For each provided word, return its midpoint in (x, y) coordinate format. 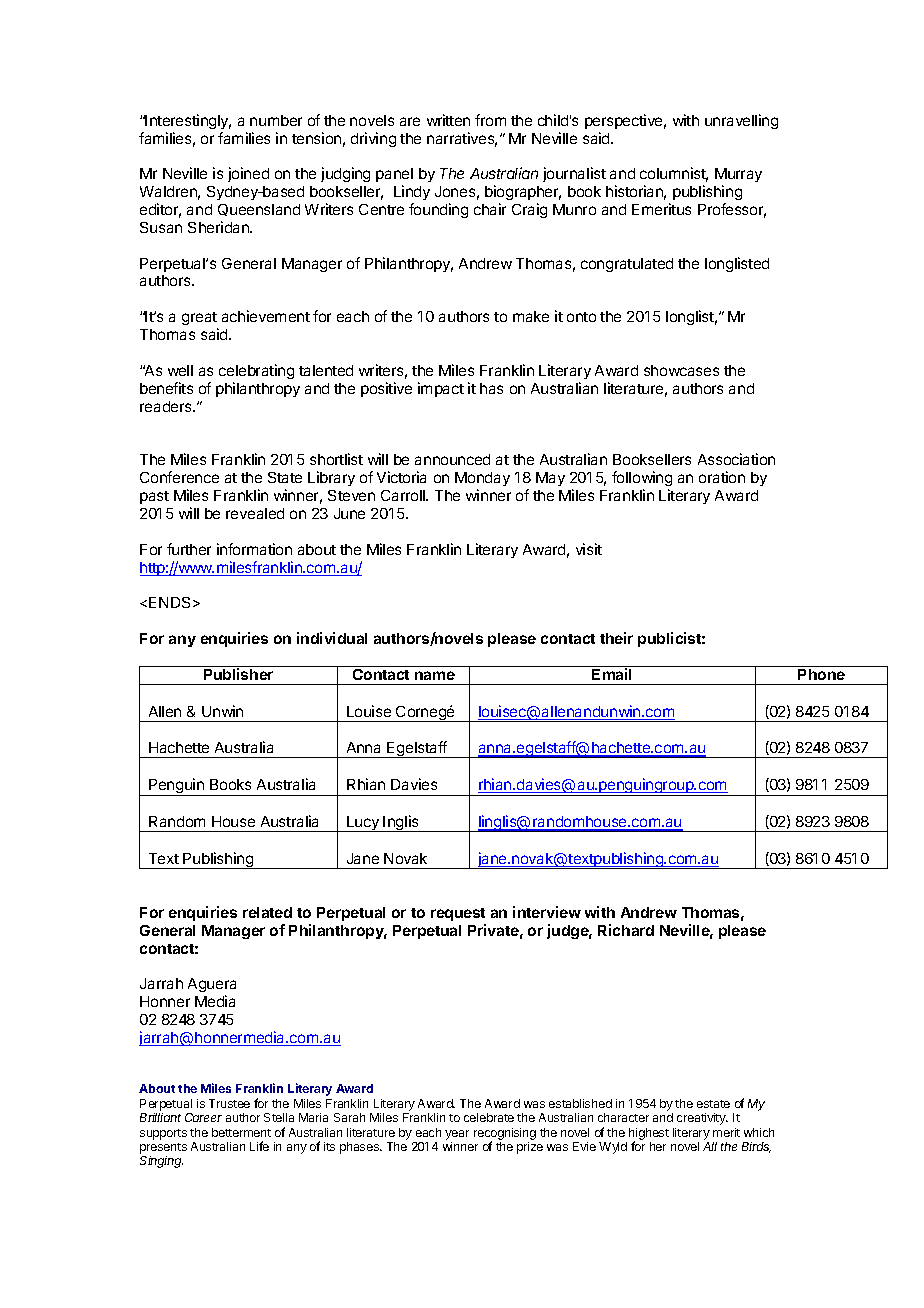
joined (248, 174)
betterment (241, 1132)
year (457, 1135)
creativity (702, 1119)
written (448, 120)
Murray (738, 175)
